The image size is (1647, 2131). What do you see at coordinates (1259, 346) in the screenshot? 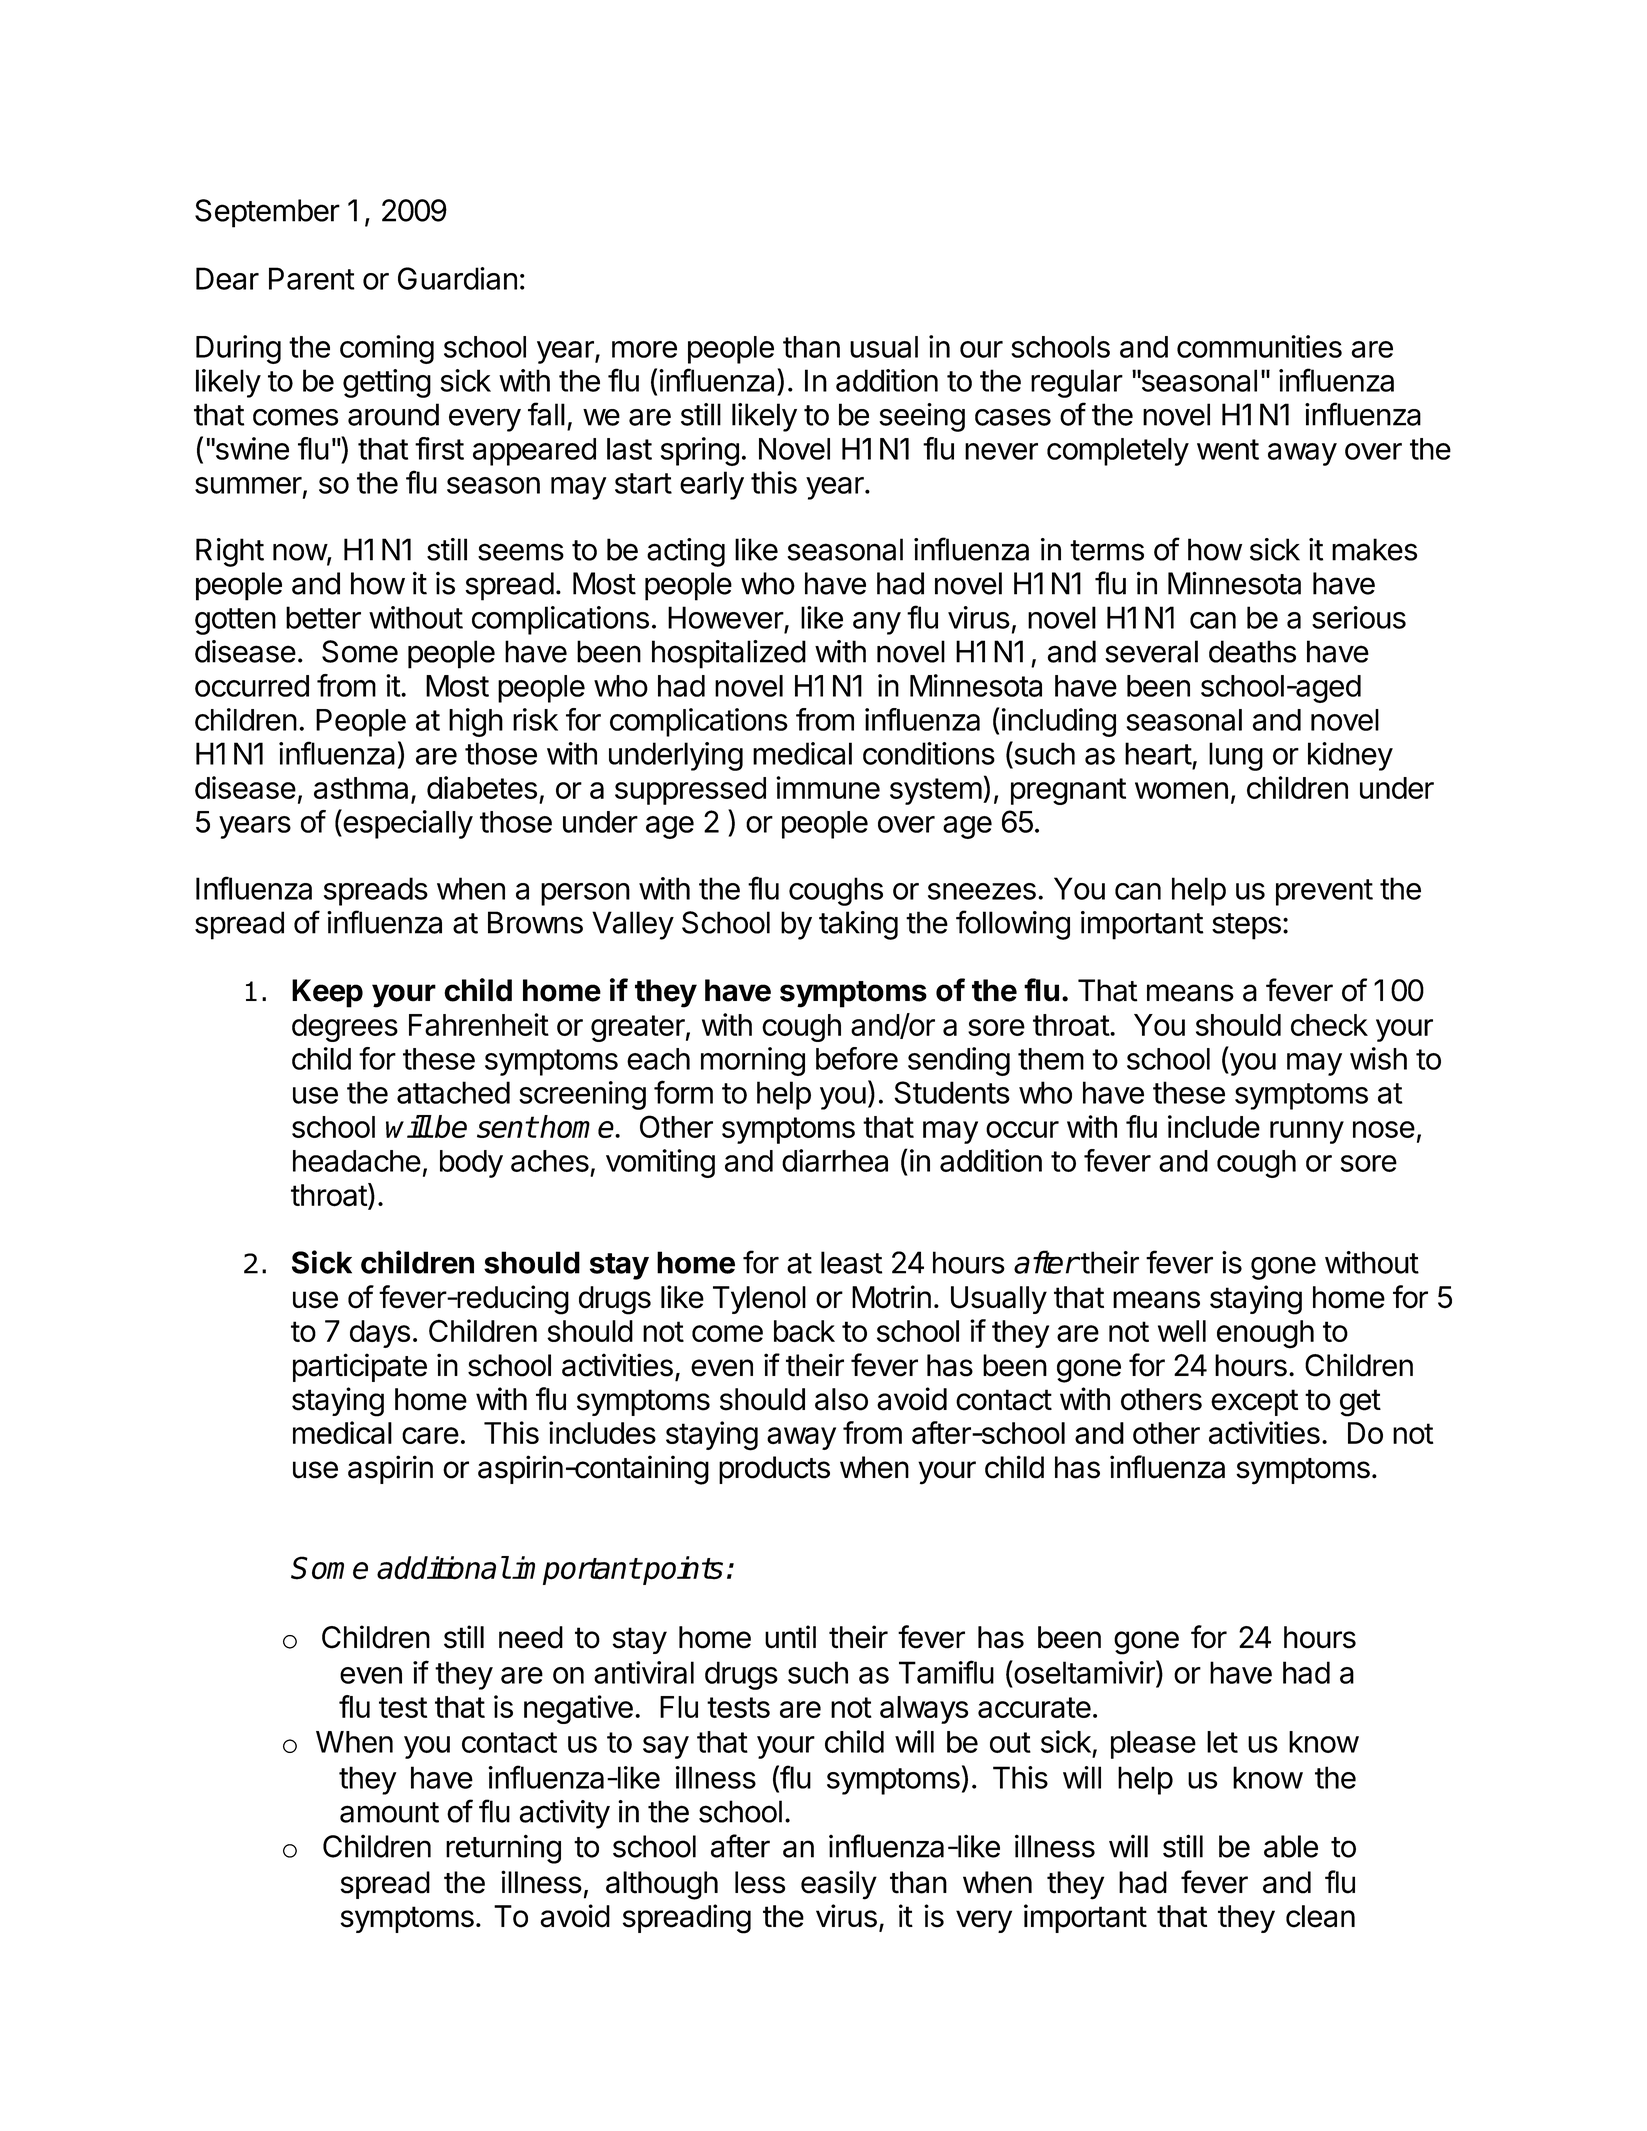
I see `communities` at bounding box center [1259, 346].
